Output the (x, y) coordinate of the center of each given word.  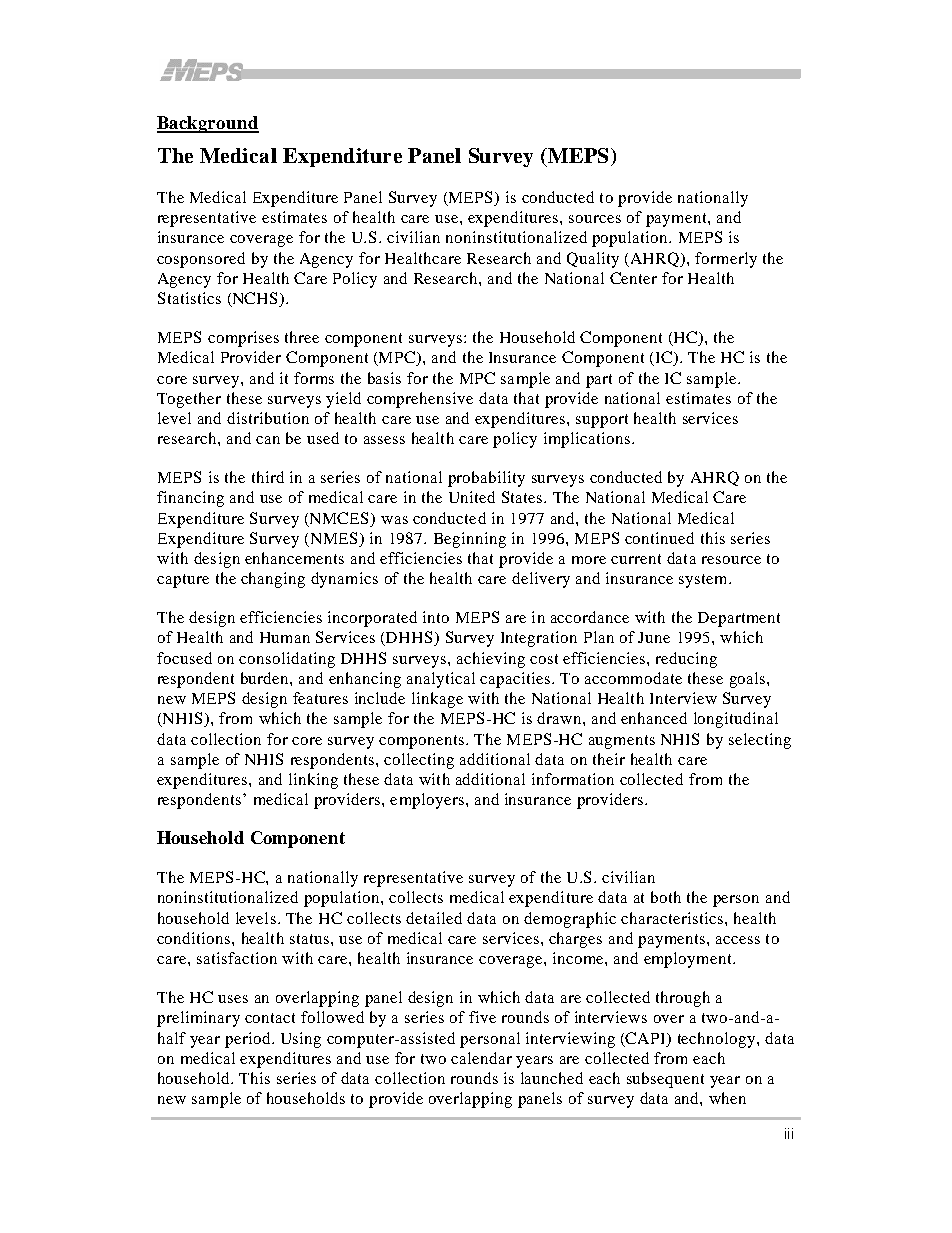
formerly (726, 260)
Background (208, 124)
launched (552, 1078)
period (249, 1040)
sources (595, 219)
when (727, 1098)
